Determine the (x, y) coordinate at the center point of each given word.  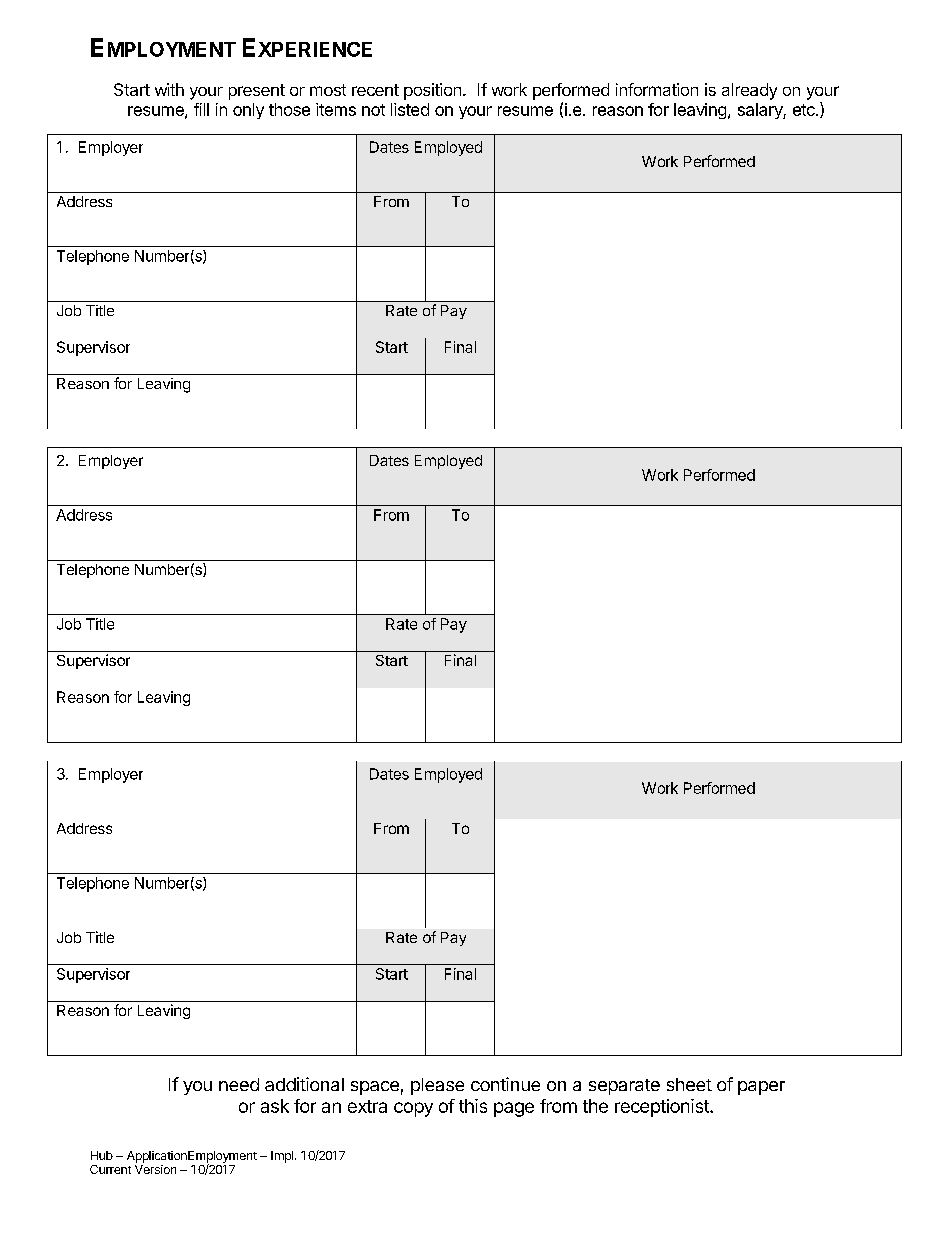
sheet (689, 1084)
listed (410, 109)
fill (201, 109)
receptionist (663, 1108)
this (473, 1106)
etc (805, 110)
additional (304, 1084)
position (432, 91)
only (248, 111)
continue (505, 1084)
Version (155, 1169)
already (749, 91)
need (239, 1084)
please (437, 1086)
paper (761, 1088)
